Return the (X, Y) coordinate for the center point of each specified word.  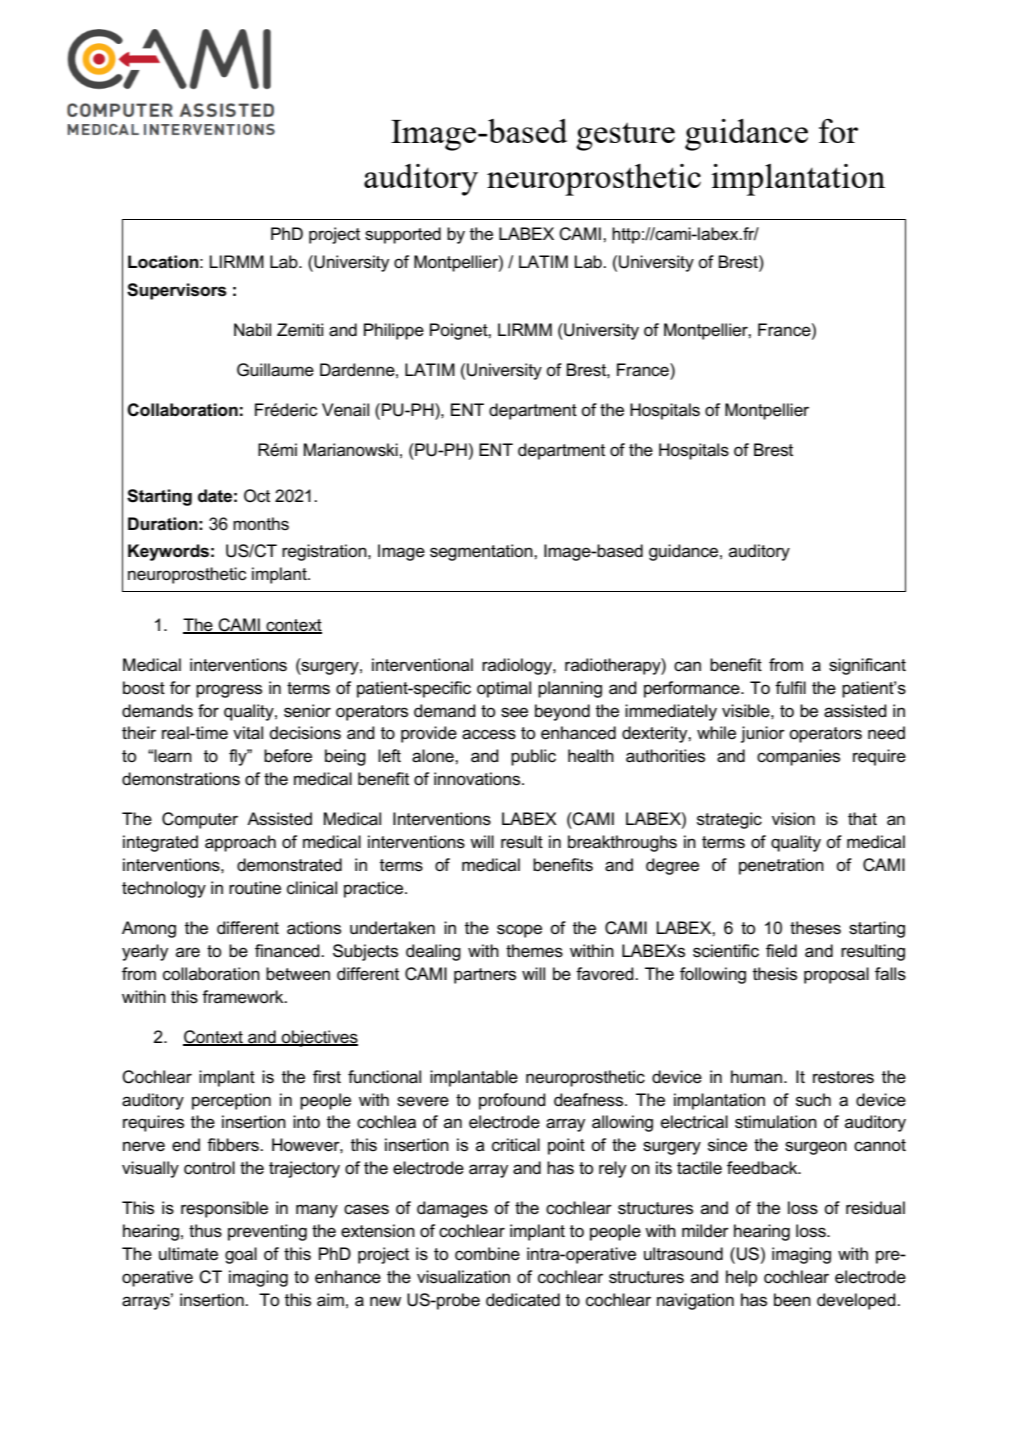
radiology (518, 666)
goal (241, 1255)
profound (512, 1101)
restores (843, 1077)
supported (403, 235)
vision (793, 819)
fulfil (790, 687)
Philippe (394, 331)
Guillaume (275, 370)
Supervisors (177, 291)
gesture (625, 136)
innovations (478, 779)
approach (240, 843)
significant (867, 666)
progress (229, 691)
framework (244, 997)
